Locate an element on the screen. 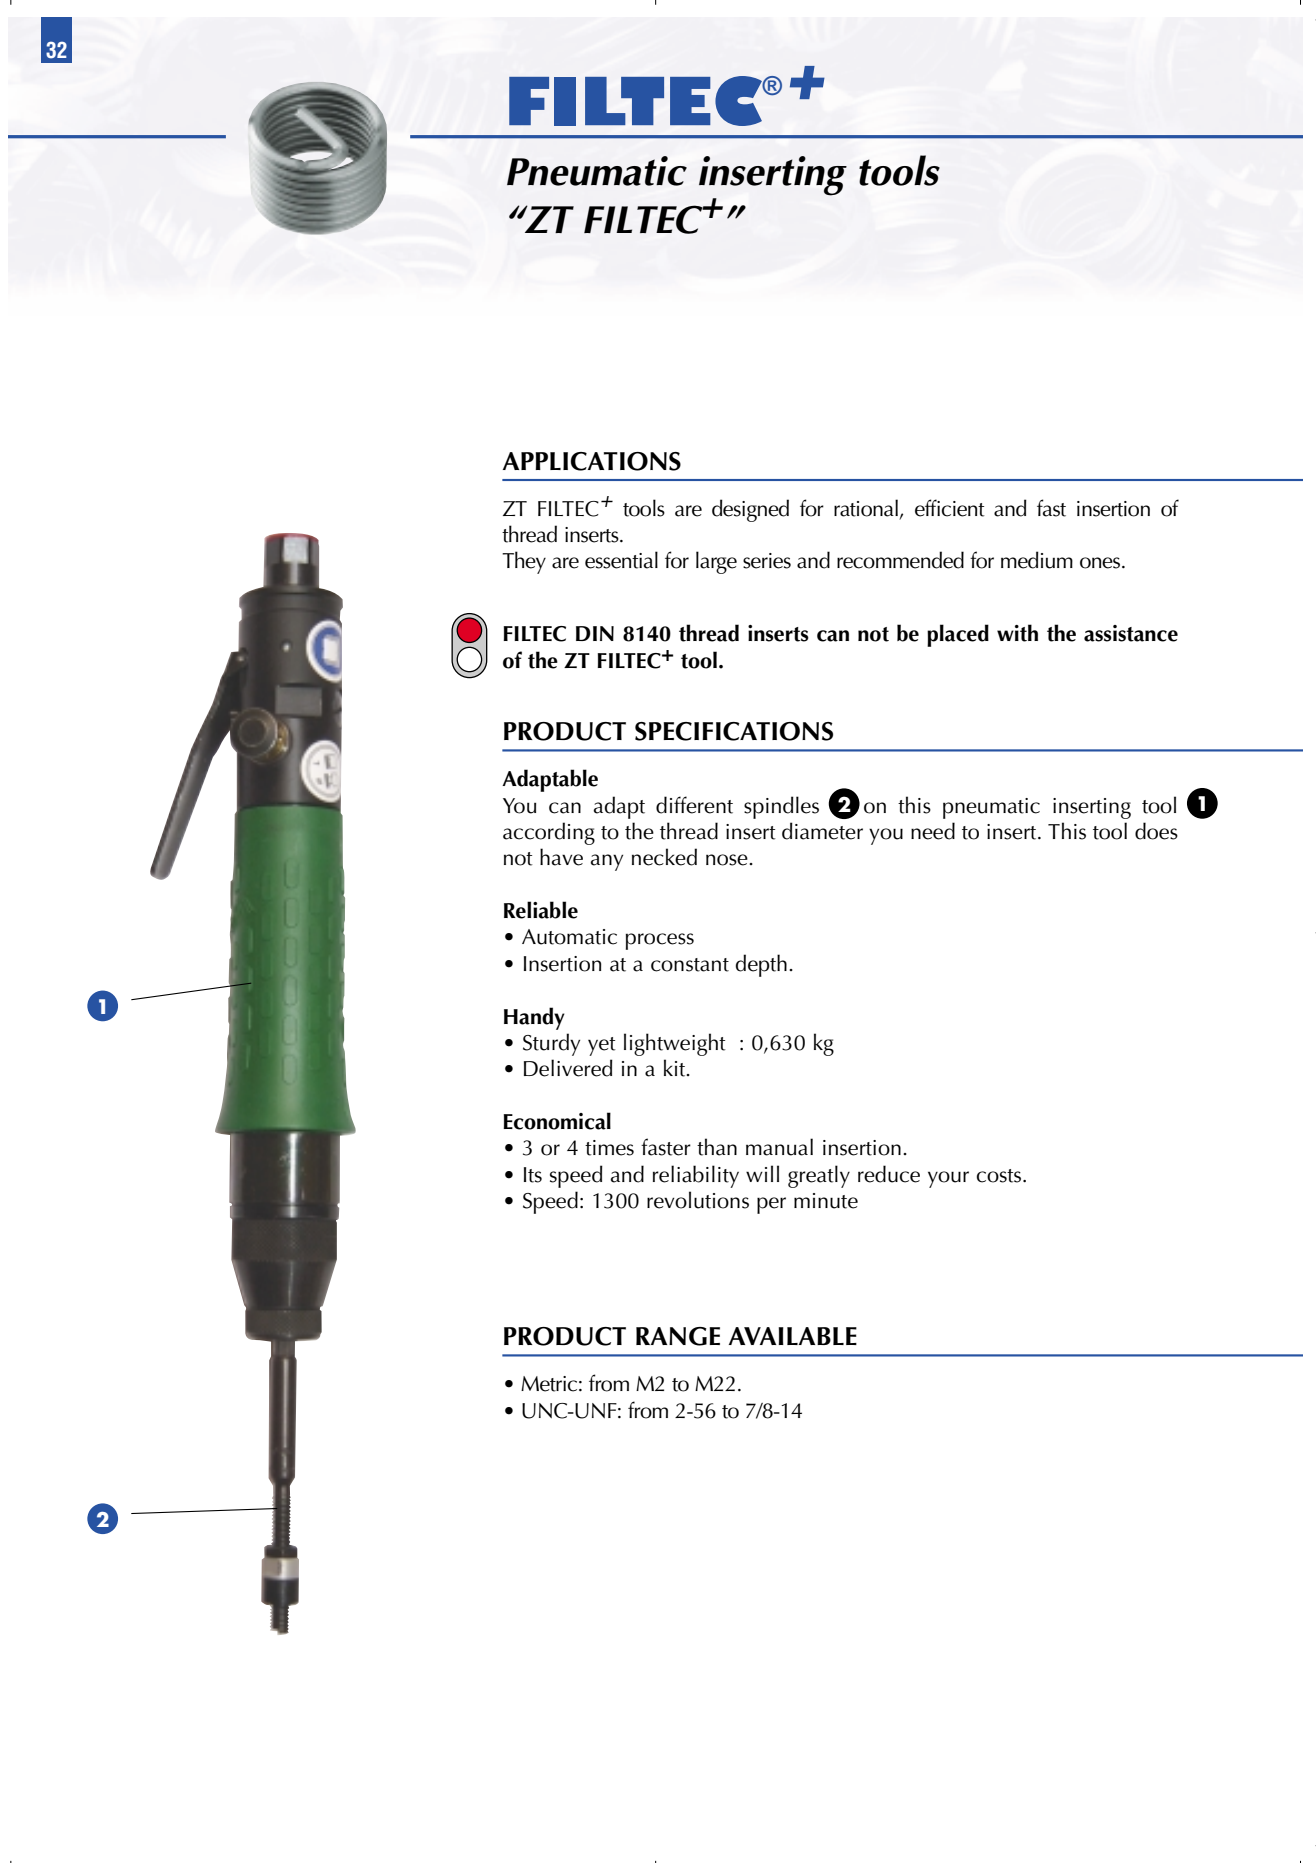 The width and height of the screenshot is (1316, 1863). ones is located at coordinates (1101, 563).
